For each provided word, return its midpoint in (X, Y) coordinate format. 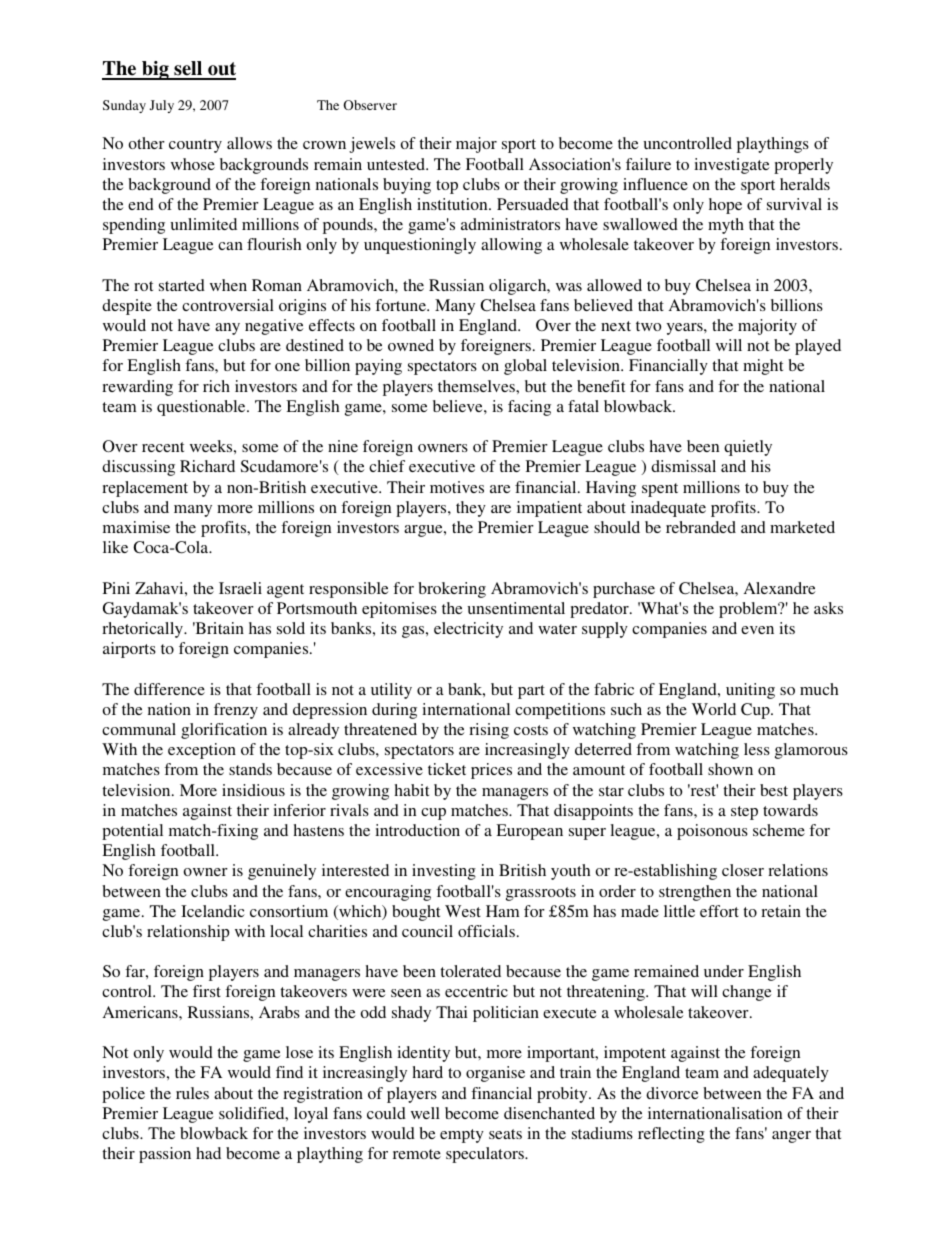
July (162, 106)
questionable (202, 408)
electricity (468, 630)
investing (444, 872)
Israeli (240, 588)
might (763, 367)
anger (791, 1137)
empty (462, 1136)
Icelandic (213, 911)
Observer (370, 105)
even (757, 630)
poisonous (712, 832)
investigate (732, 166)
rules (192, 1093)
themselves (477, 386)
